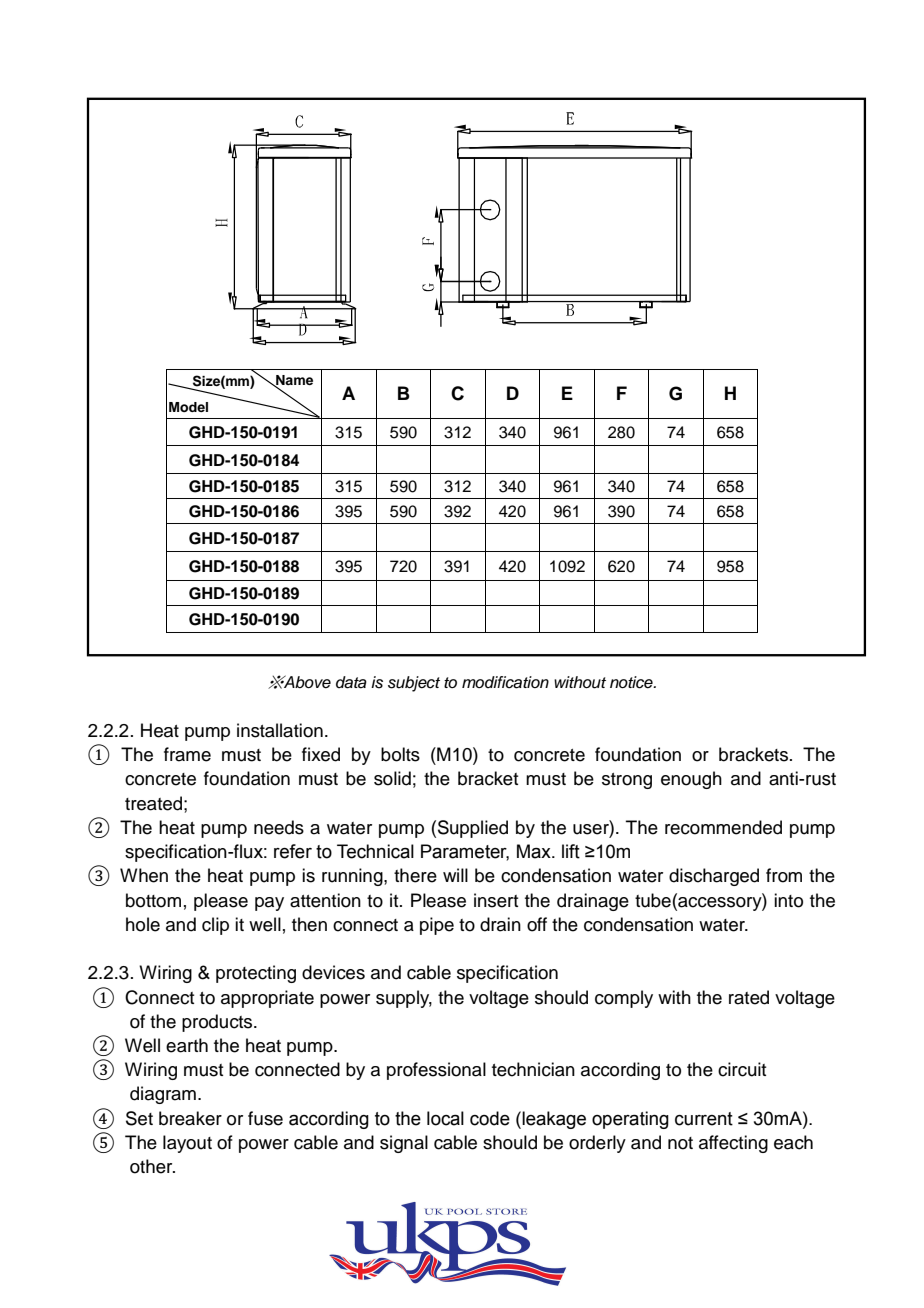  Describe the element at coordinates (691, 780) in the document. I see `enough` at that location.
